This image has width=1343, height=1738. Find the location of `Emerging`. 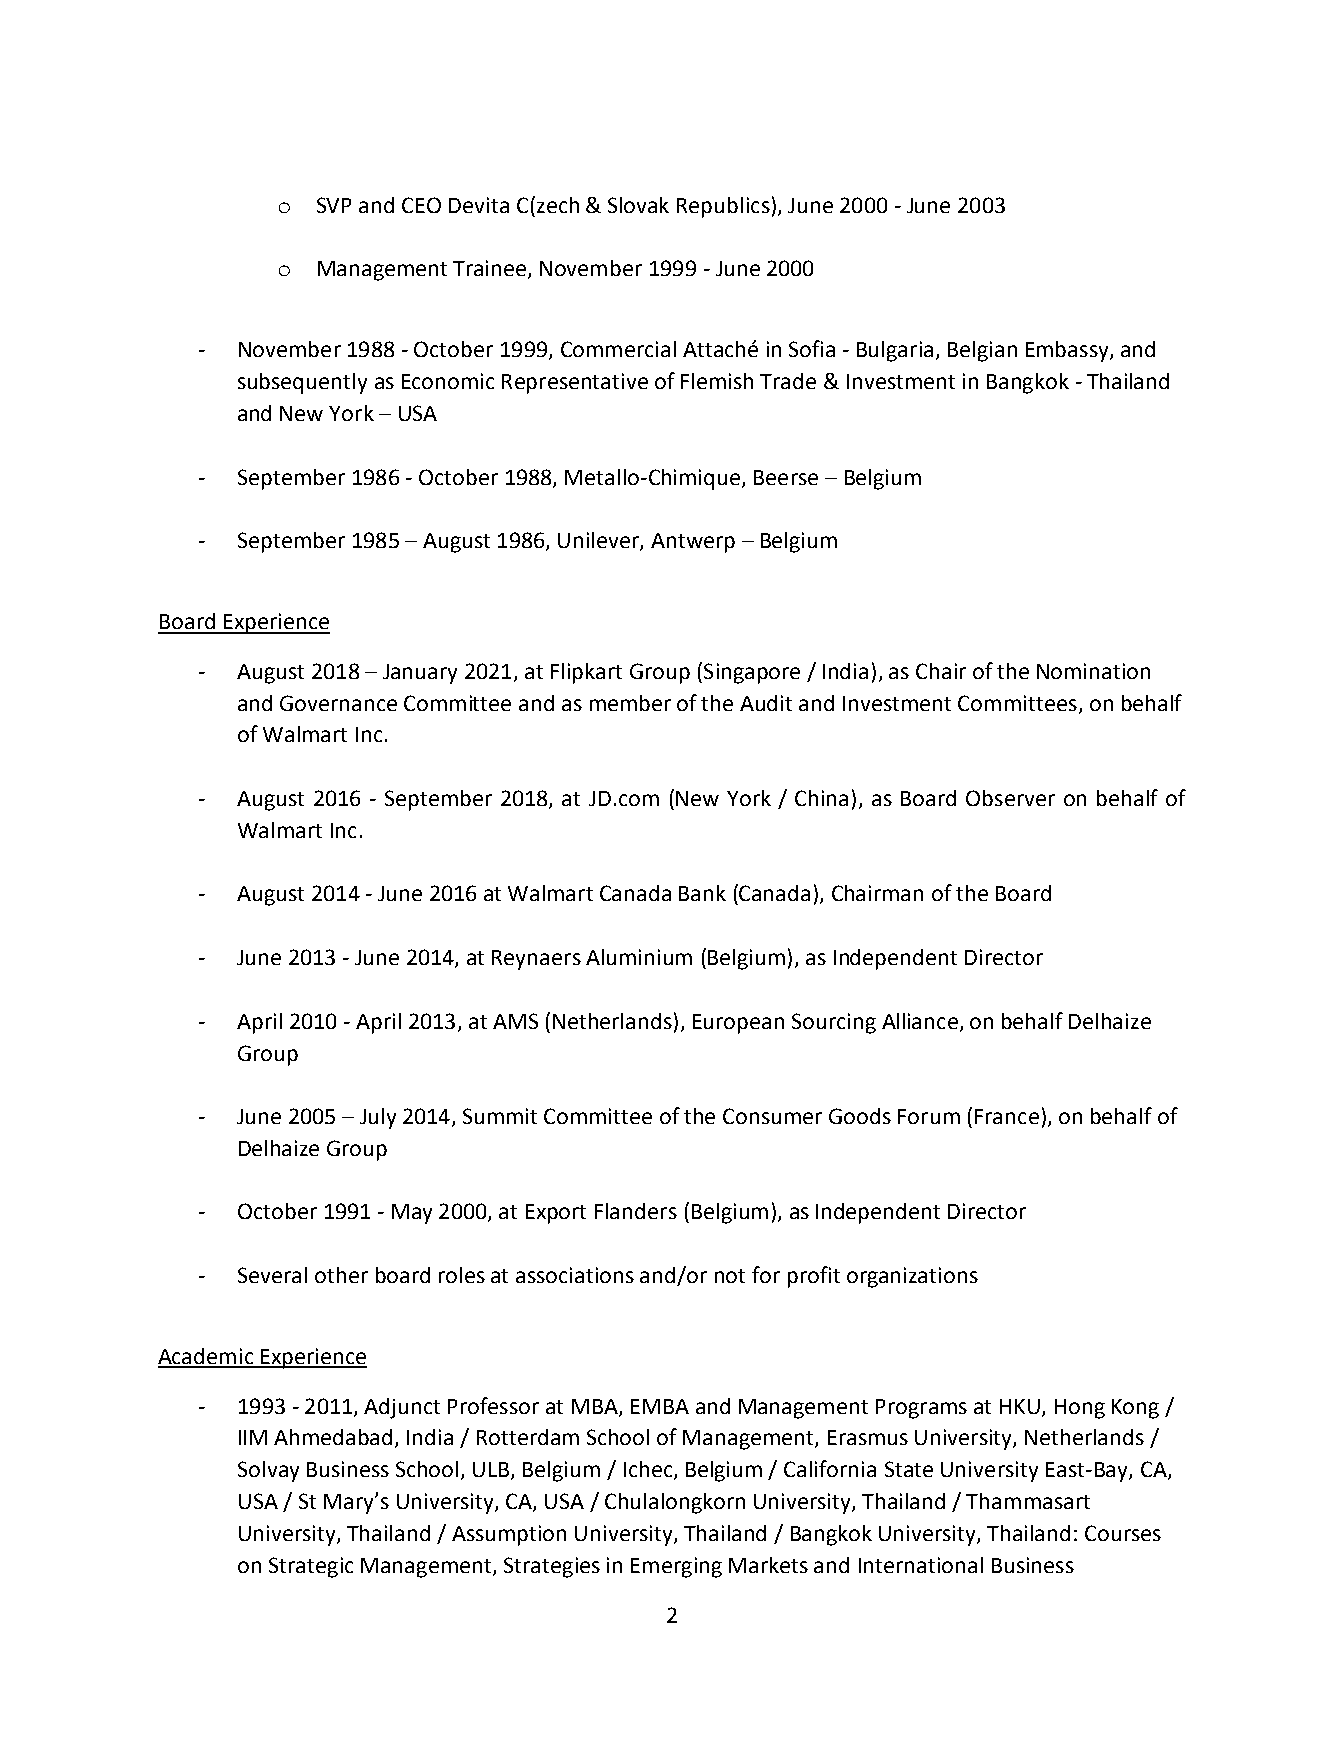

Emerging is located at coordinates (676, 1567).
